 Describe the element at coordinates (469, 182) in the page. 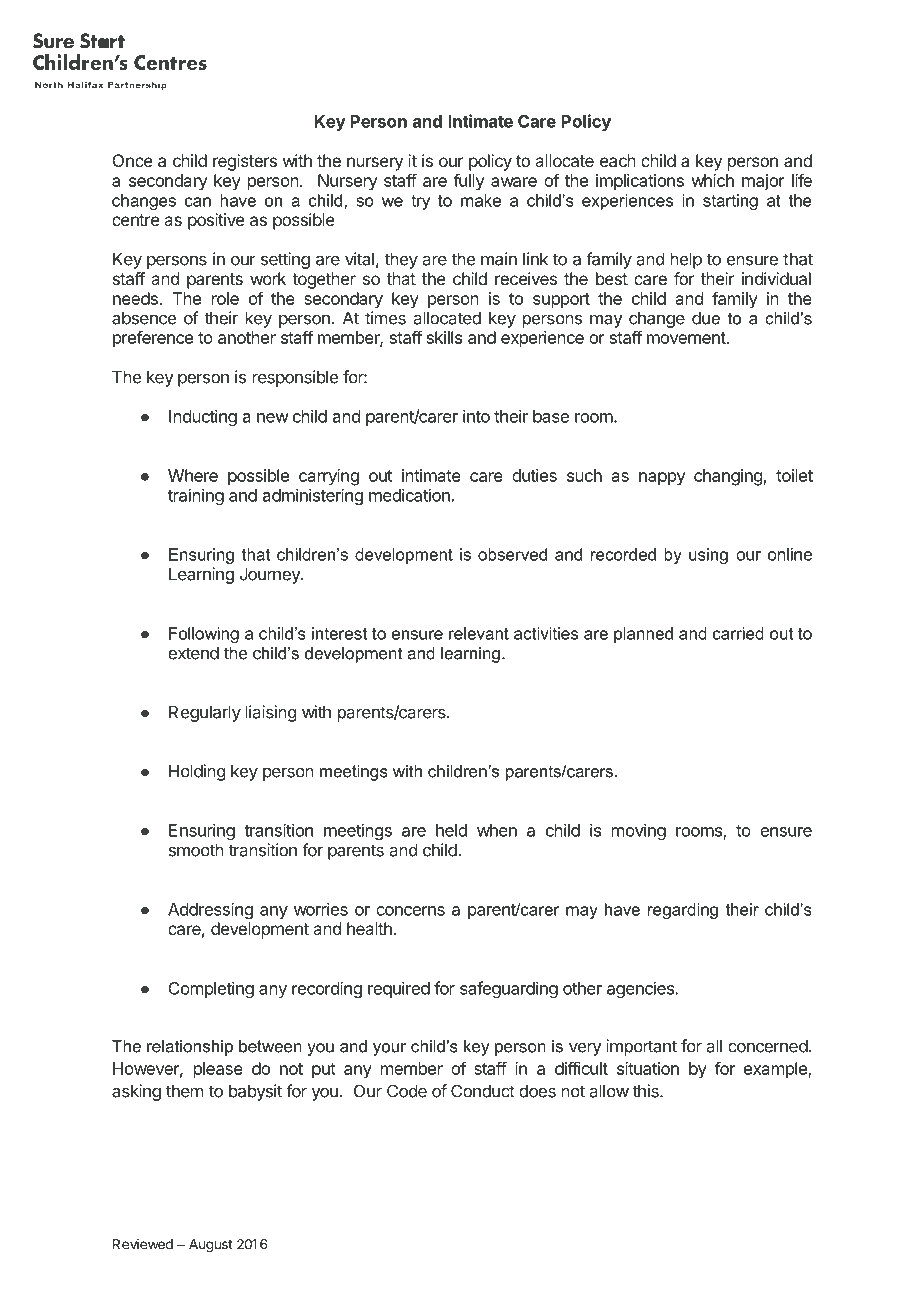

I see `fully` at that location.
